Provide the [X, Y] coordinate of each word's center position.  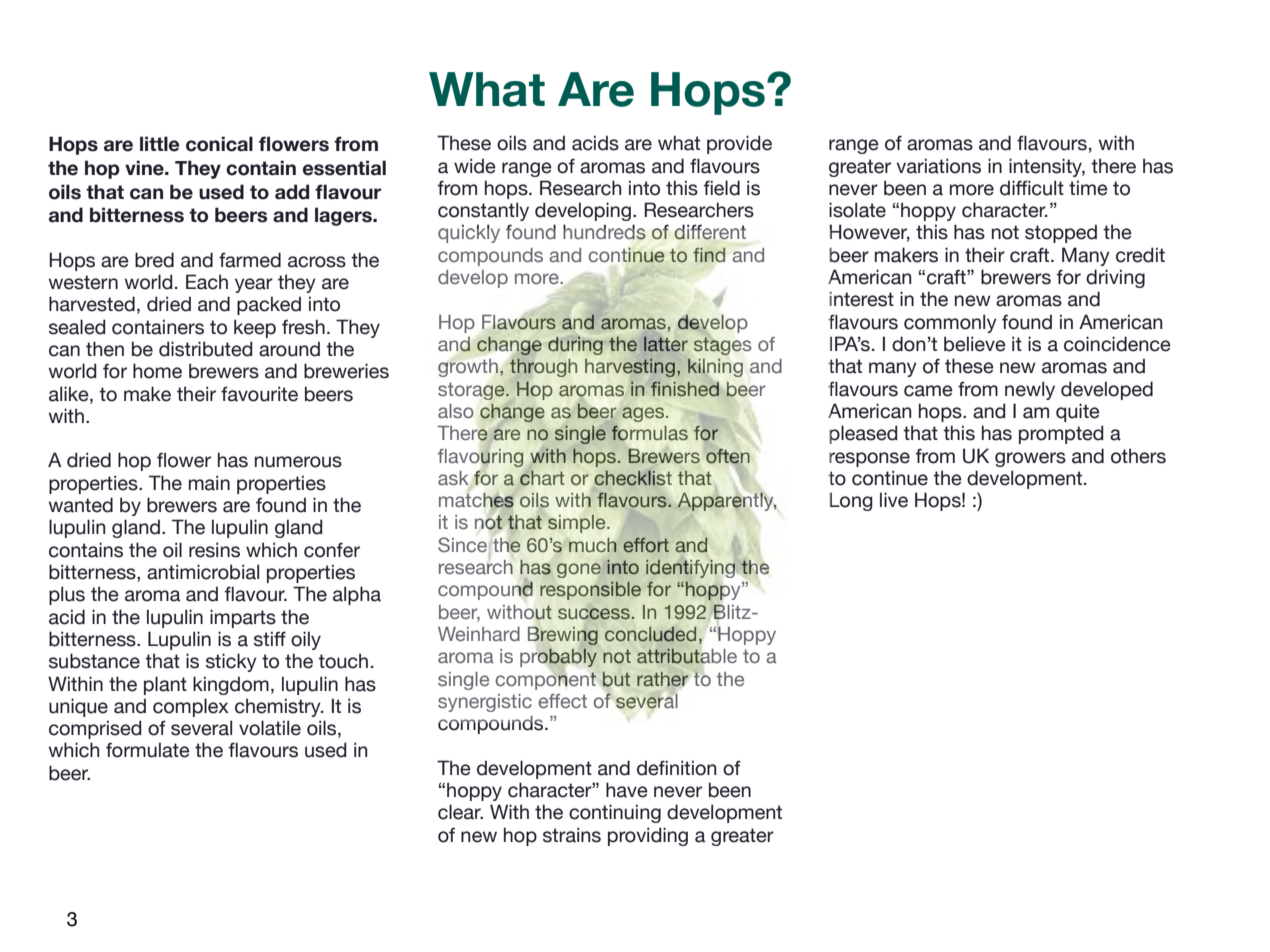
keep [255, 328]
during [575, 345]
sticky [231, 662]
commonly [950, 323]
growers [1030, 459]
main [209, 483]
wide [475, 166]
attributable [687, 656]
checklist [633, 478]
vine [145, 168]
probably [558, 657]
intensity [1047, 167]
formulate [148, 750]
